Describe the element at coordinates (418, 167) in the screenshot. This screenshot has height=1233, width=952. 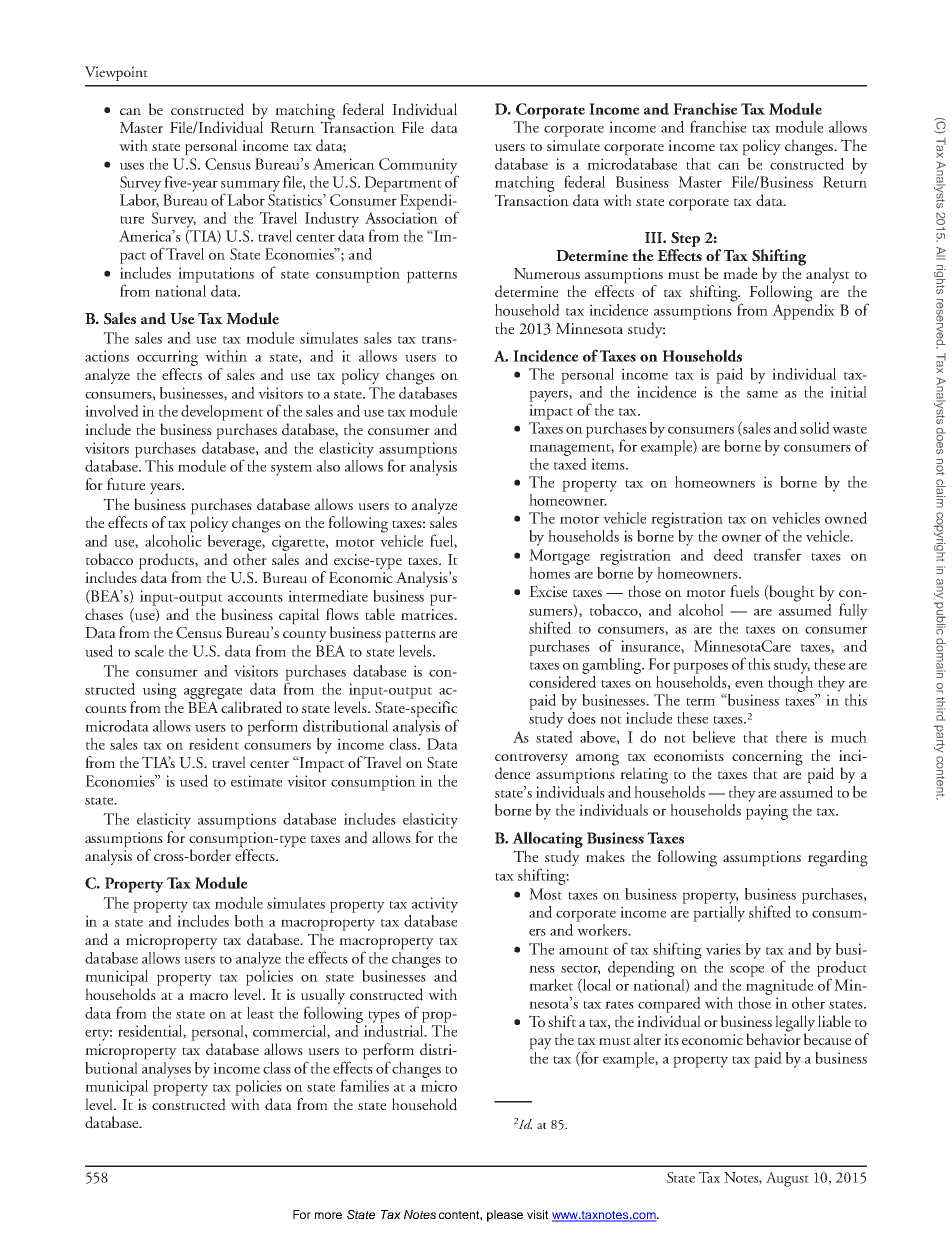
I see `Community` at that location.
